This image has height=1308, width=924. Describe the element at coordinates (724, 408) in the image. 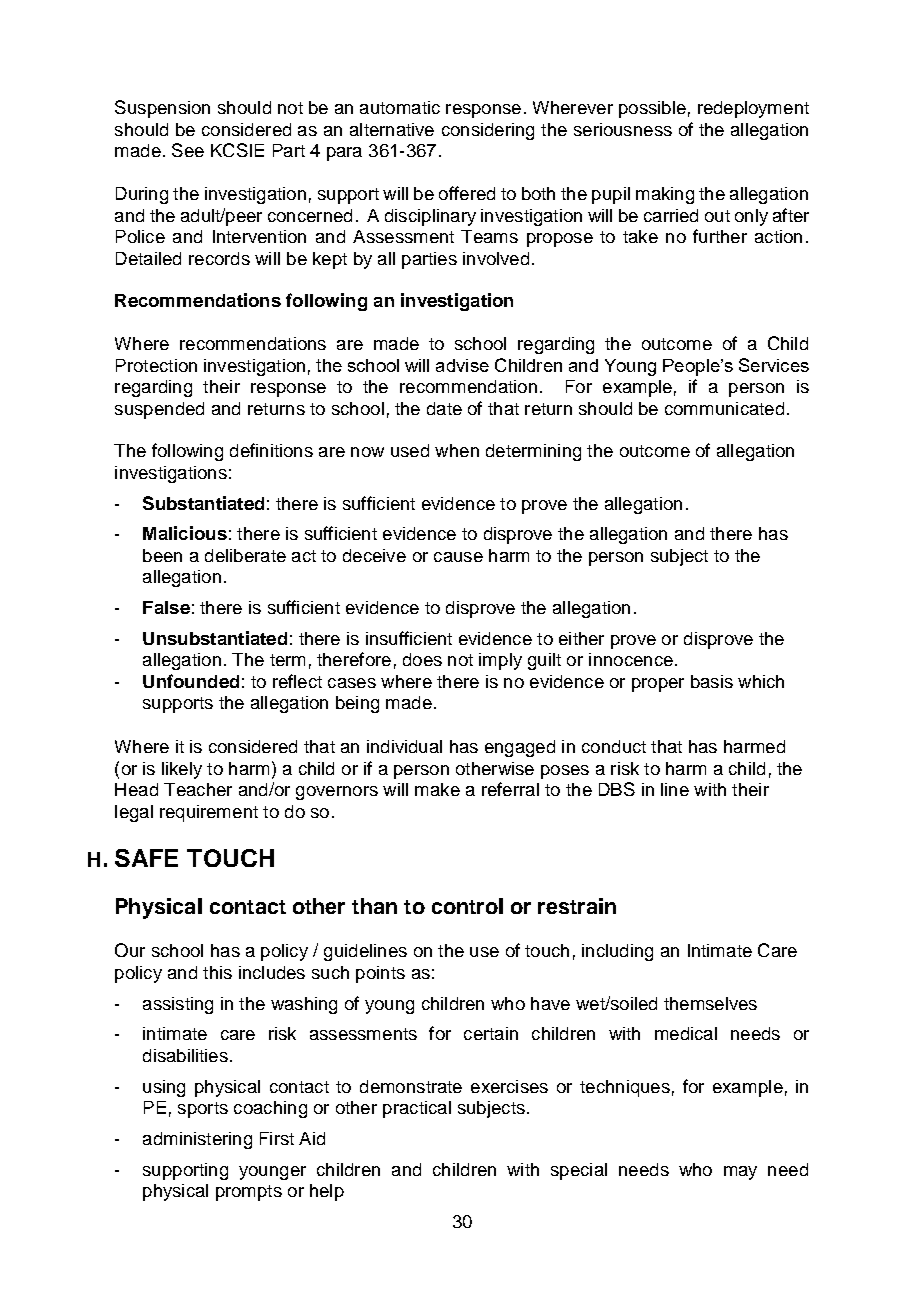

I see `communicated` at that location.
